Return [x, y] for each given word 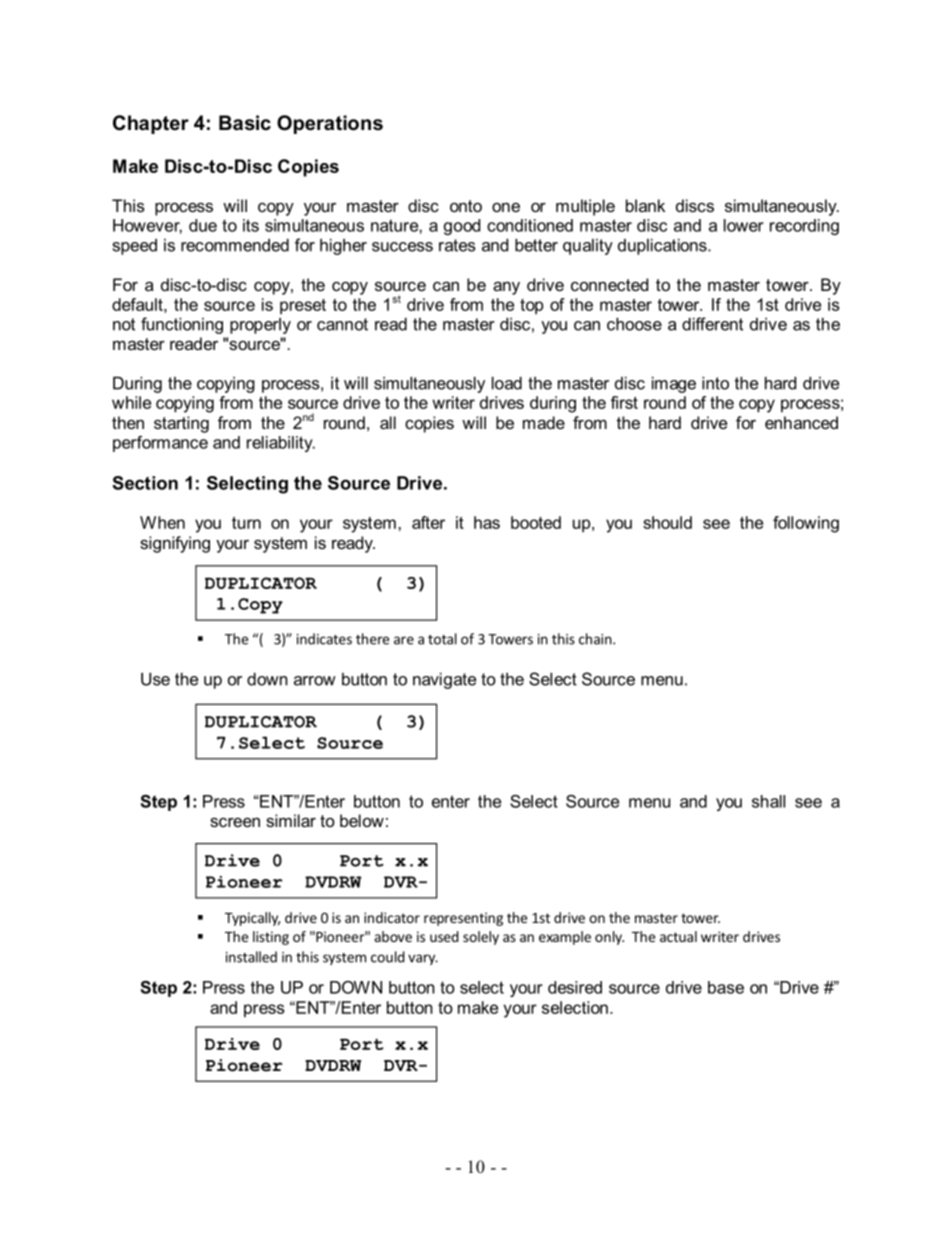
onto [466, 206]
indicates [324, 639]
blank [645, 205]
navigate [444, 681]
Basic [245, 123]
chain [595, 639]
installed [251, 957]
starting [181, 424]
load [507, 383]
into [715, 383]
